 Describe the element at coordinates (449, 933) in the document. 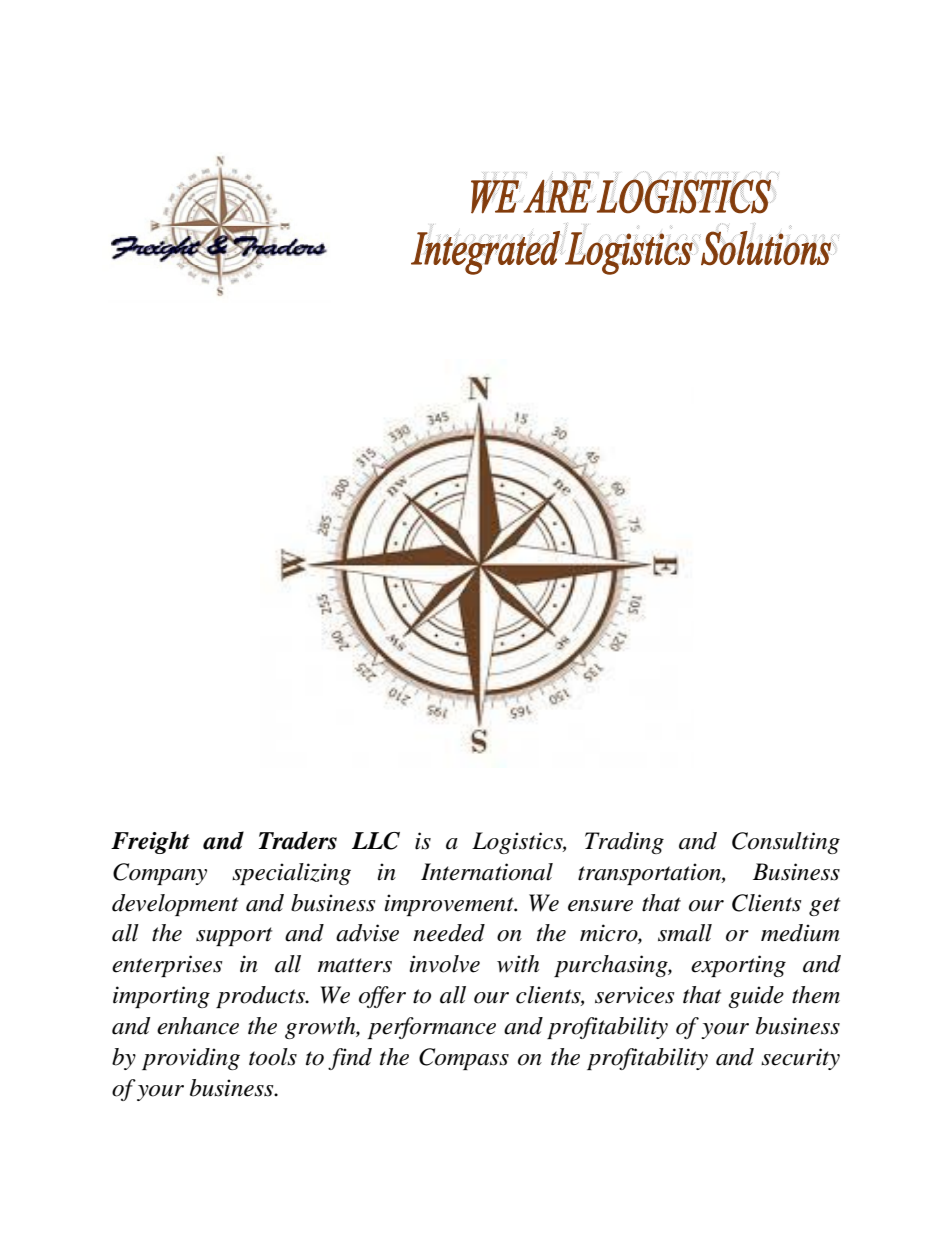

I see `needed` at that location.
